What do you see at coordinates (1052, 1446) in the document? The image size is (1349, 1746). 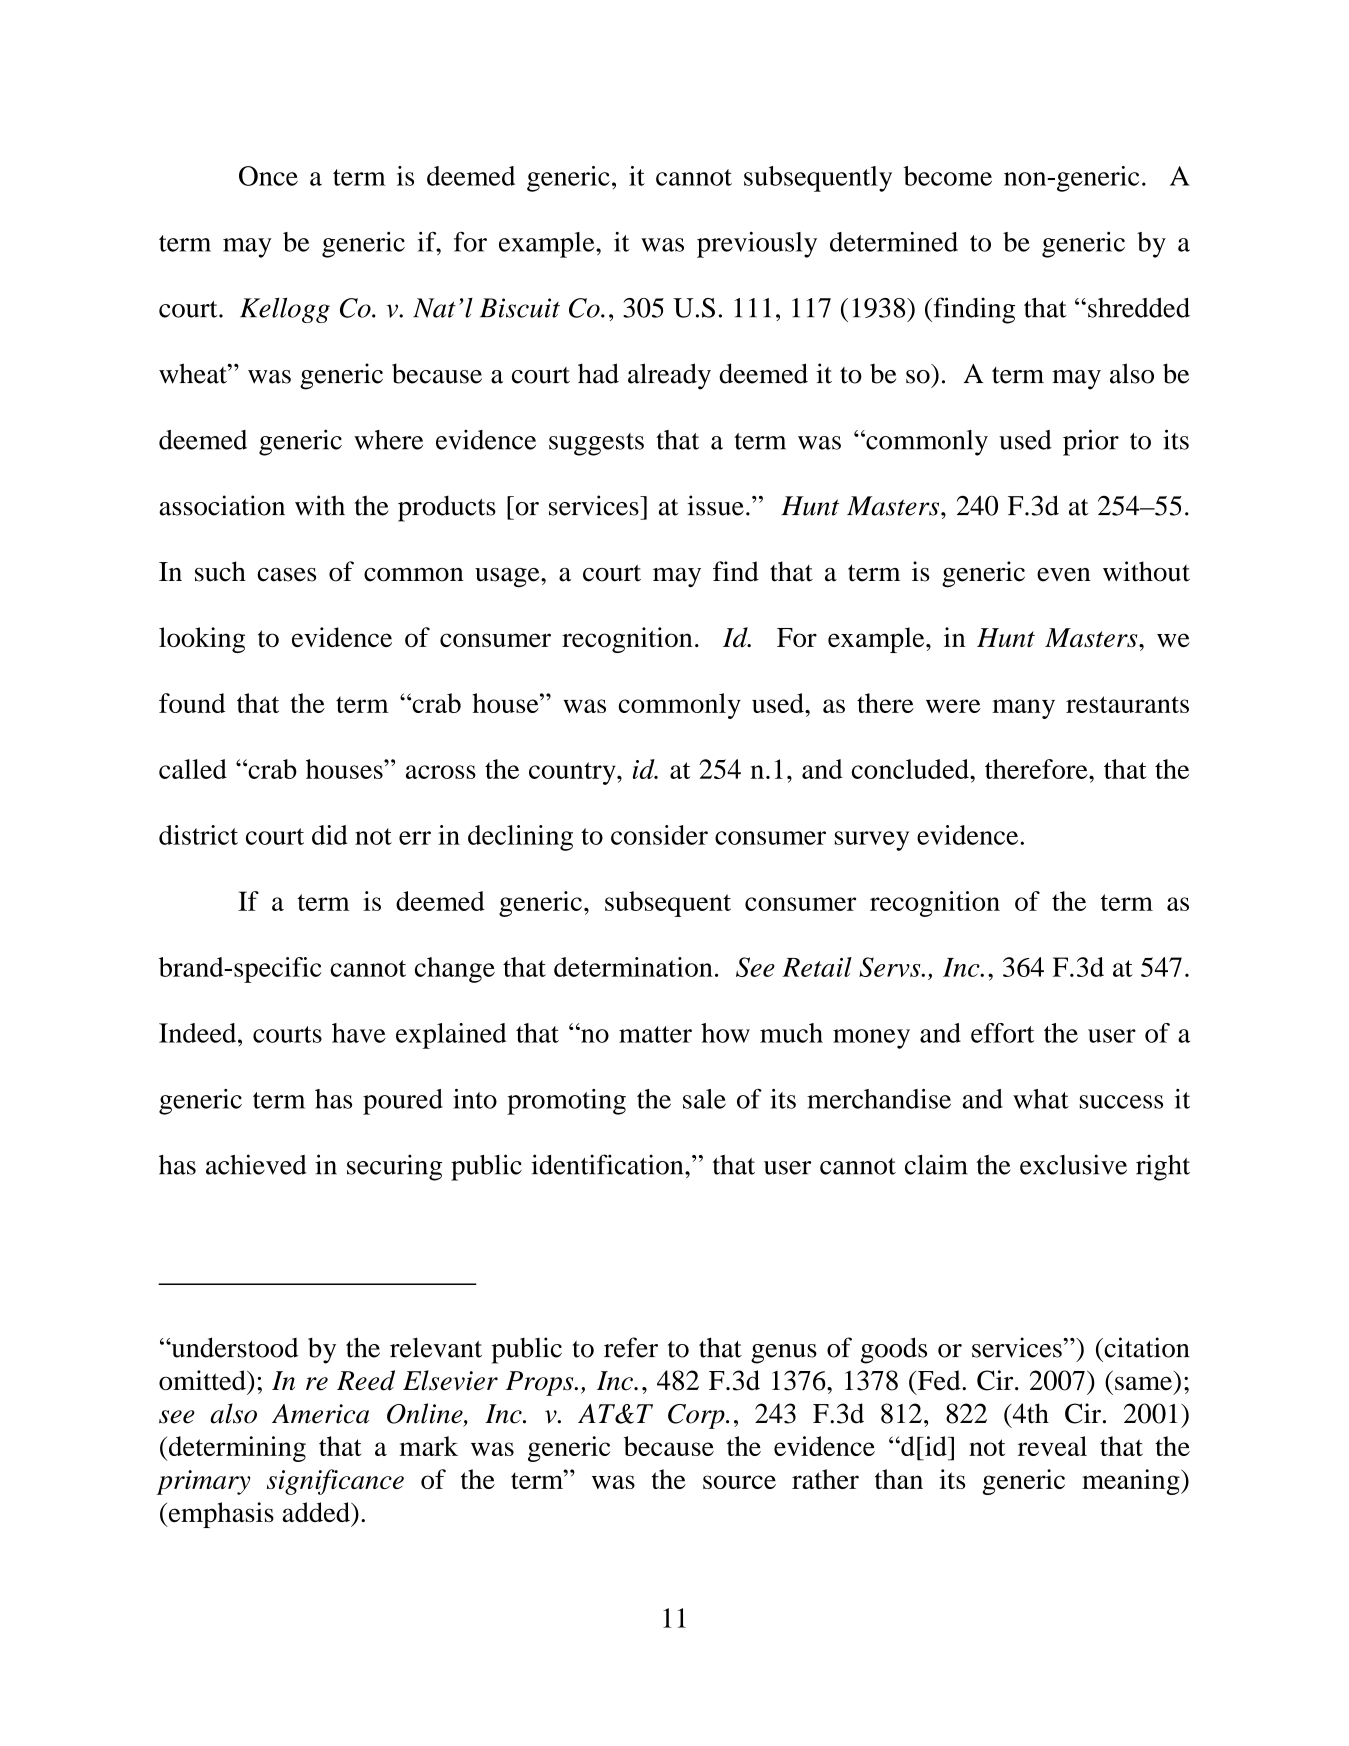 I see `reveal` at bounding box center [1052, 1446].
